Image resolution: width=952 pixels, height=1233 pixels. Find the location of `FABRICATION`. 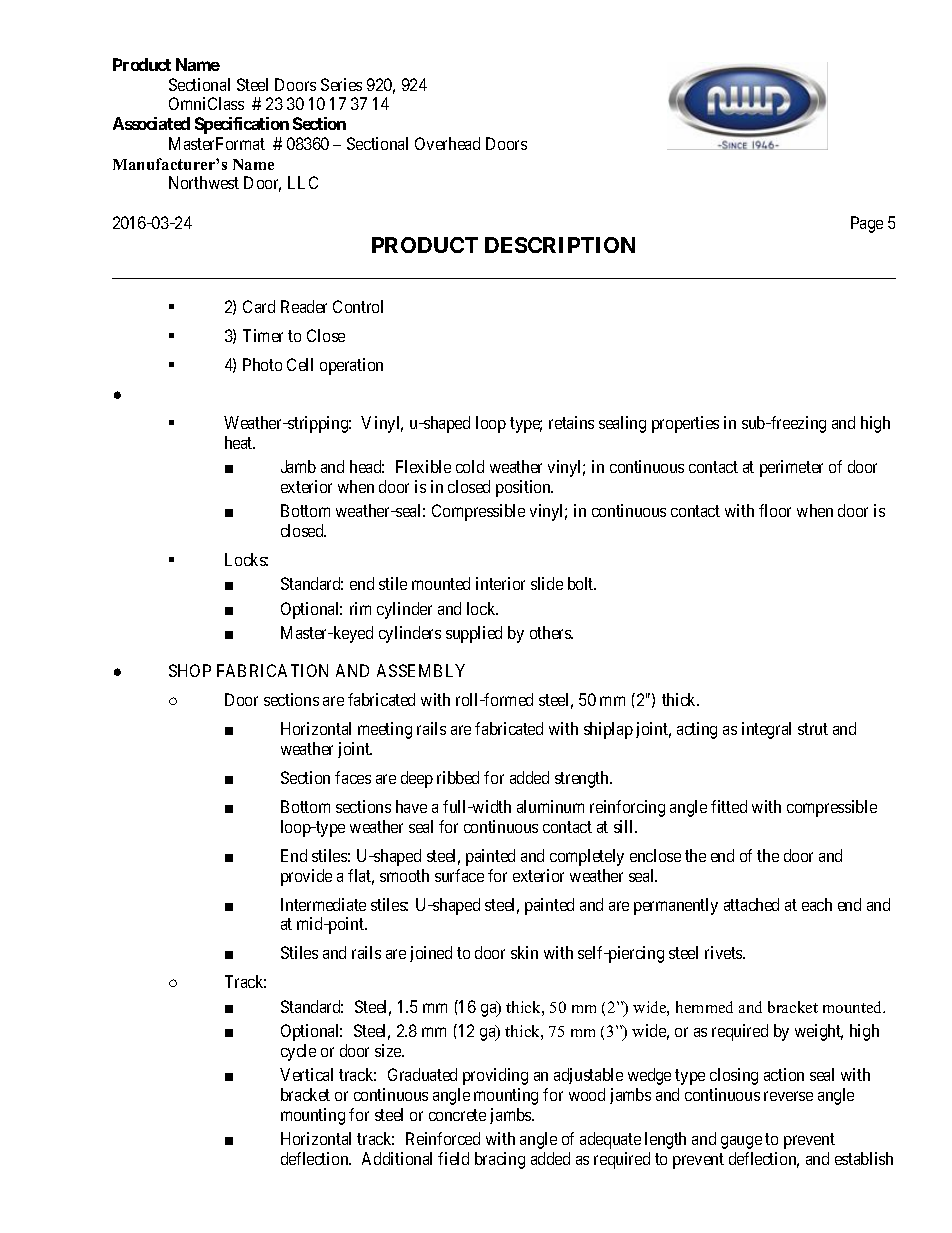

FABRICATION is located at coordinates (272, 670).
